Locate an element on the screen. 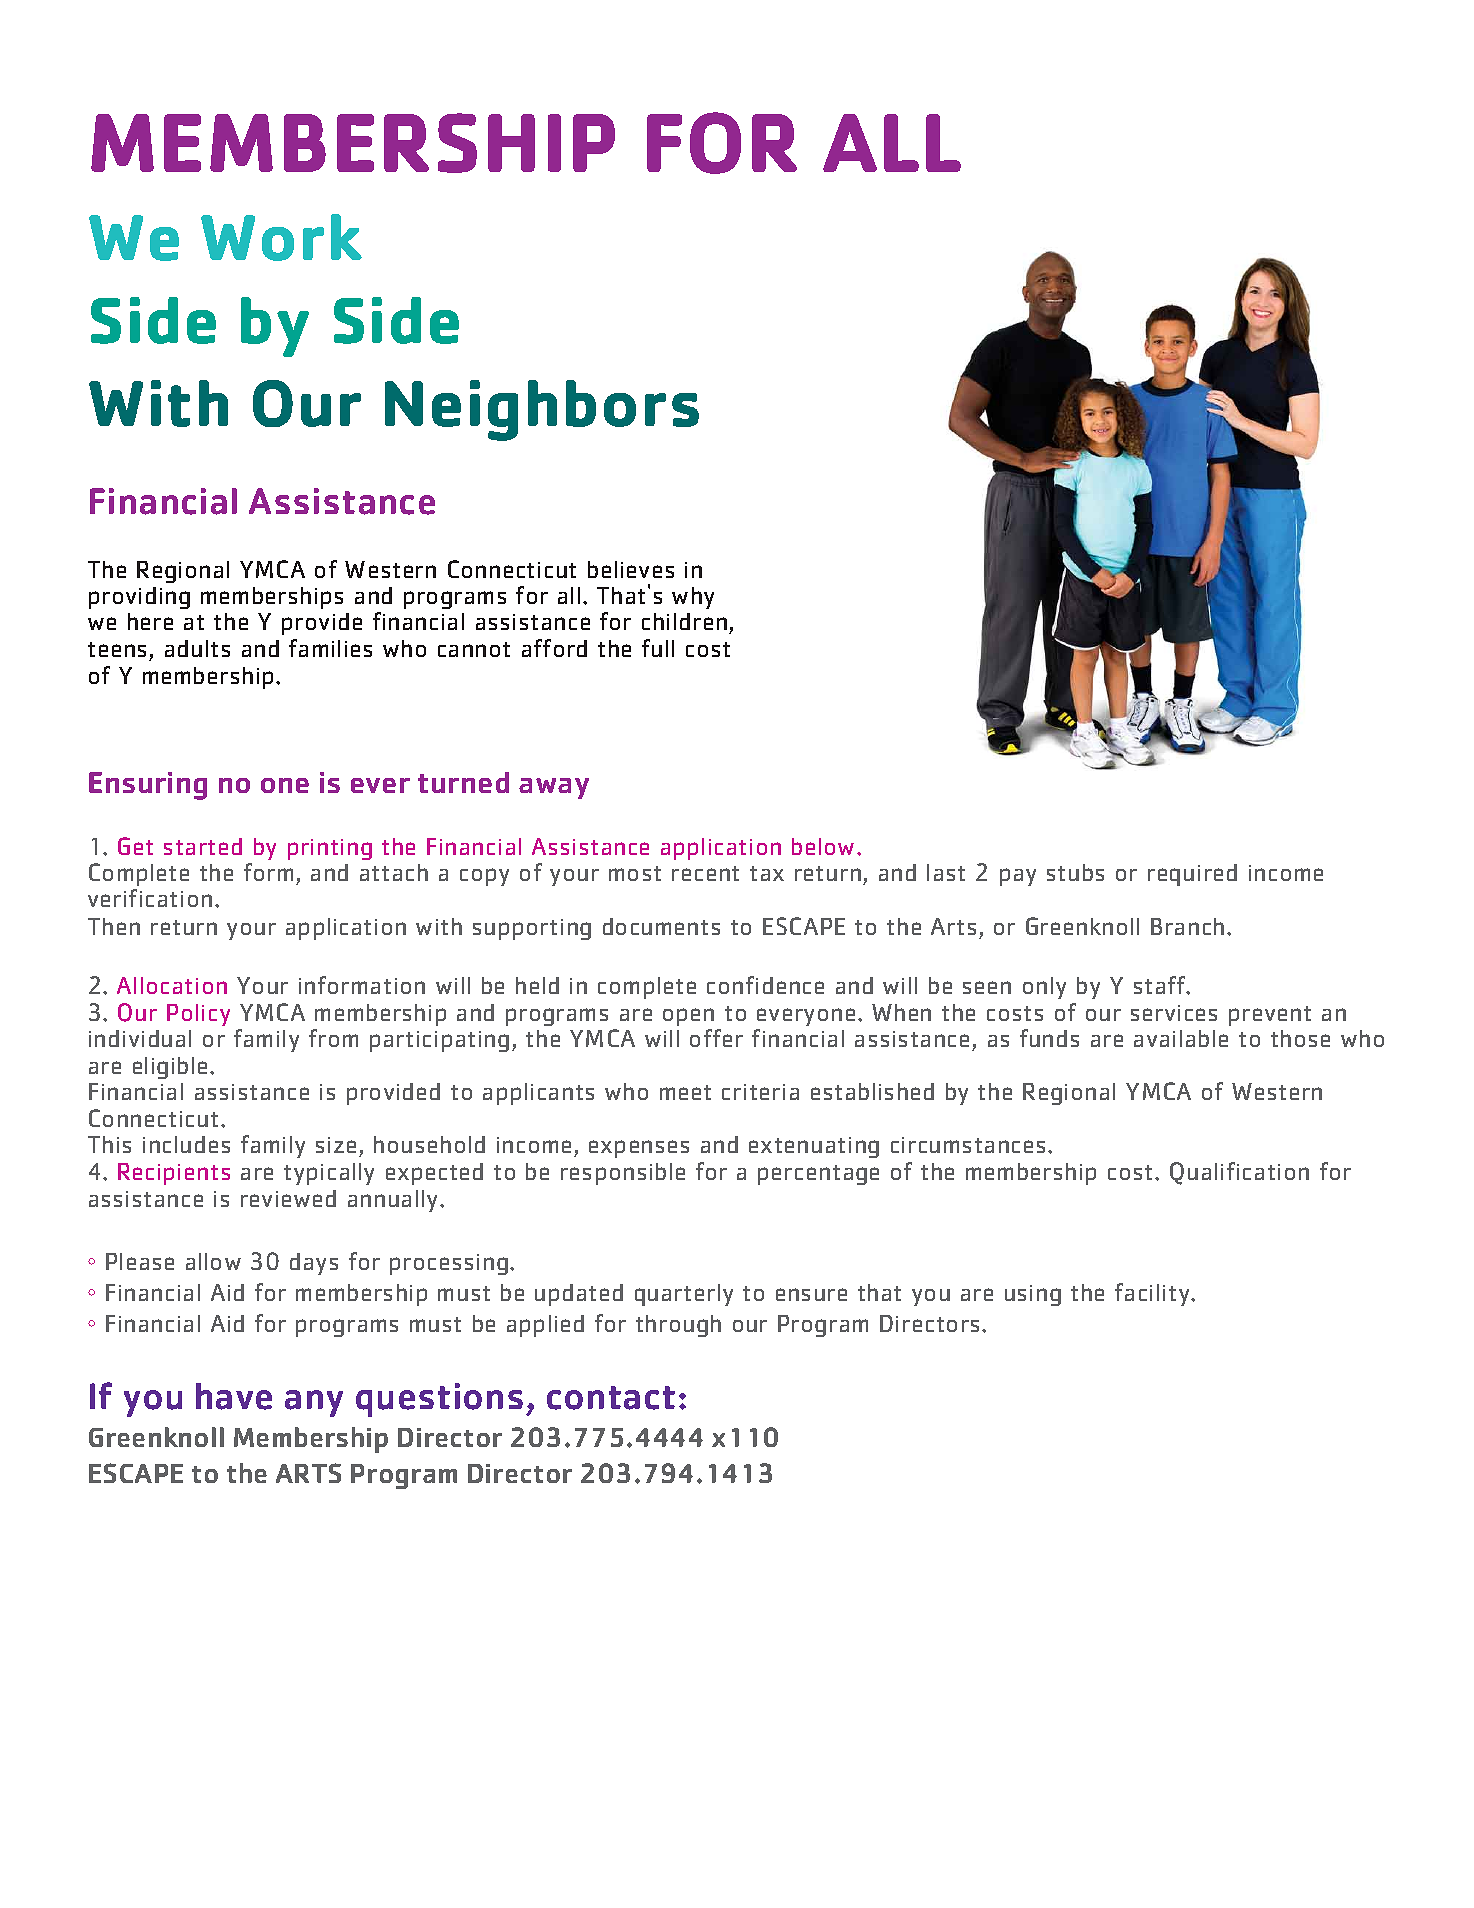 Image resolution: width=1474 pixels, height=1908 pixels. providing is located at coordinates (139, 598).
